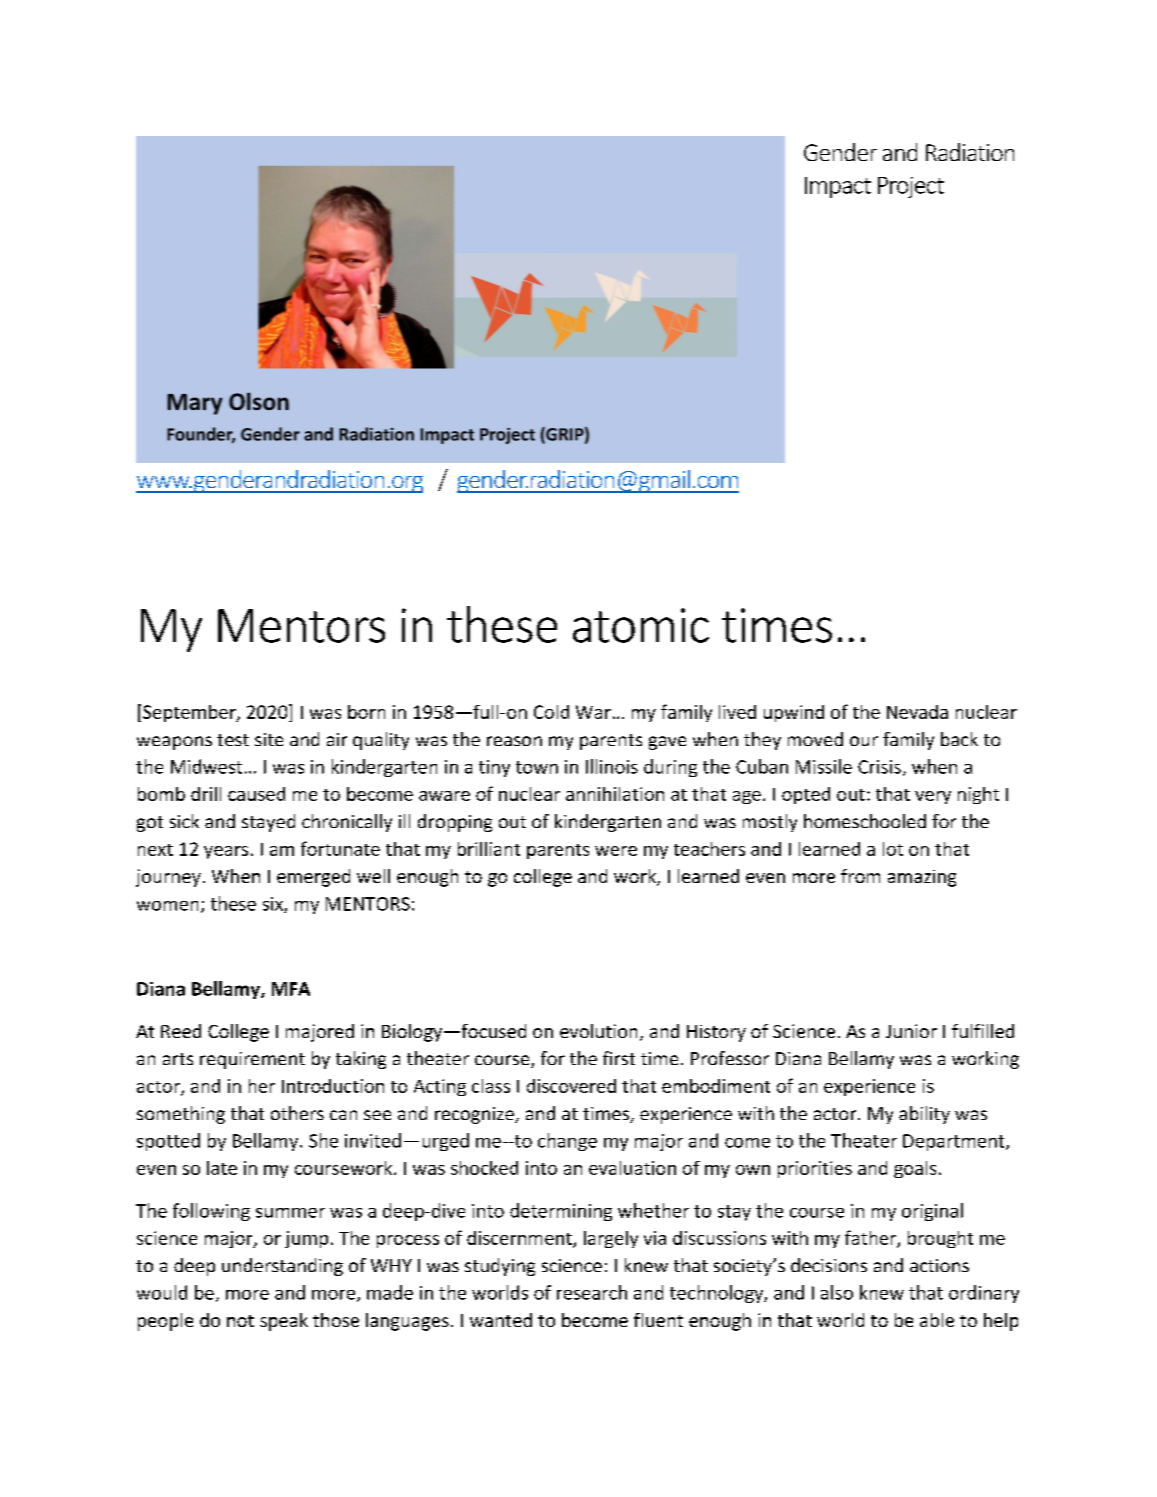  I want to click on atomic, so click(641, 625).
